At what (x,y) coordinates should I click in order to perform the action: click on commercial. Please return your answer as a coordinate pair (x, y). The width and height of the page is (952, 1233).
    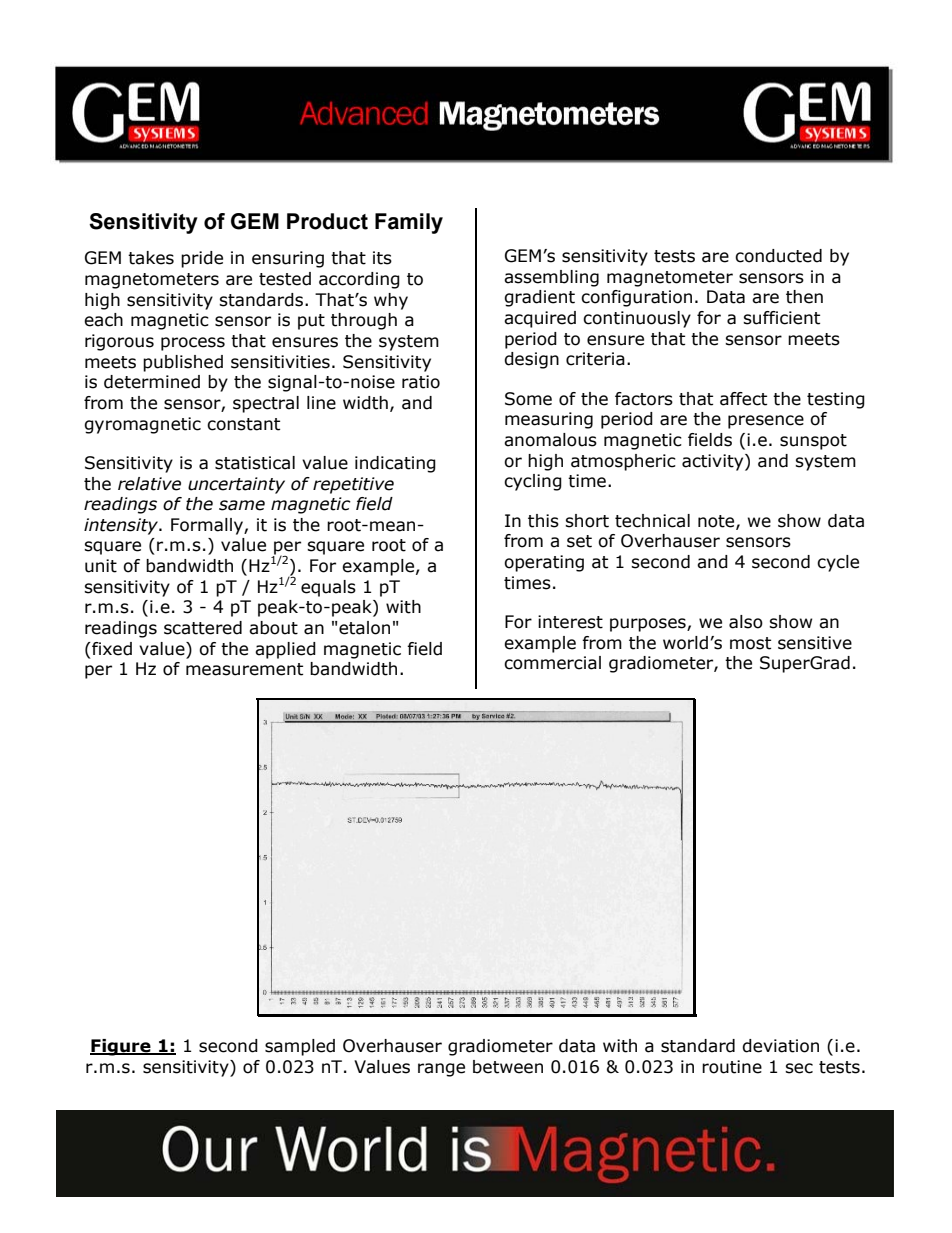
    Looking at the image, I should click on (552, 663).
